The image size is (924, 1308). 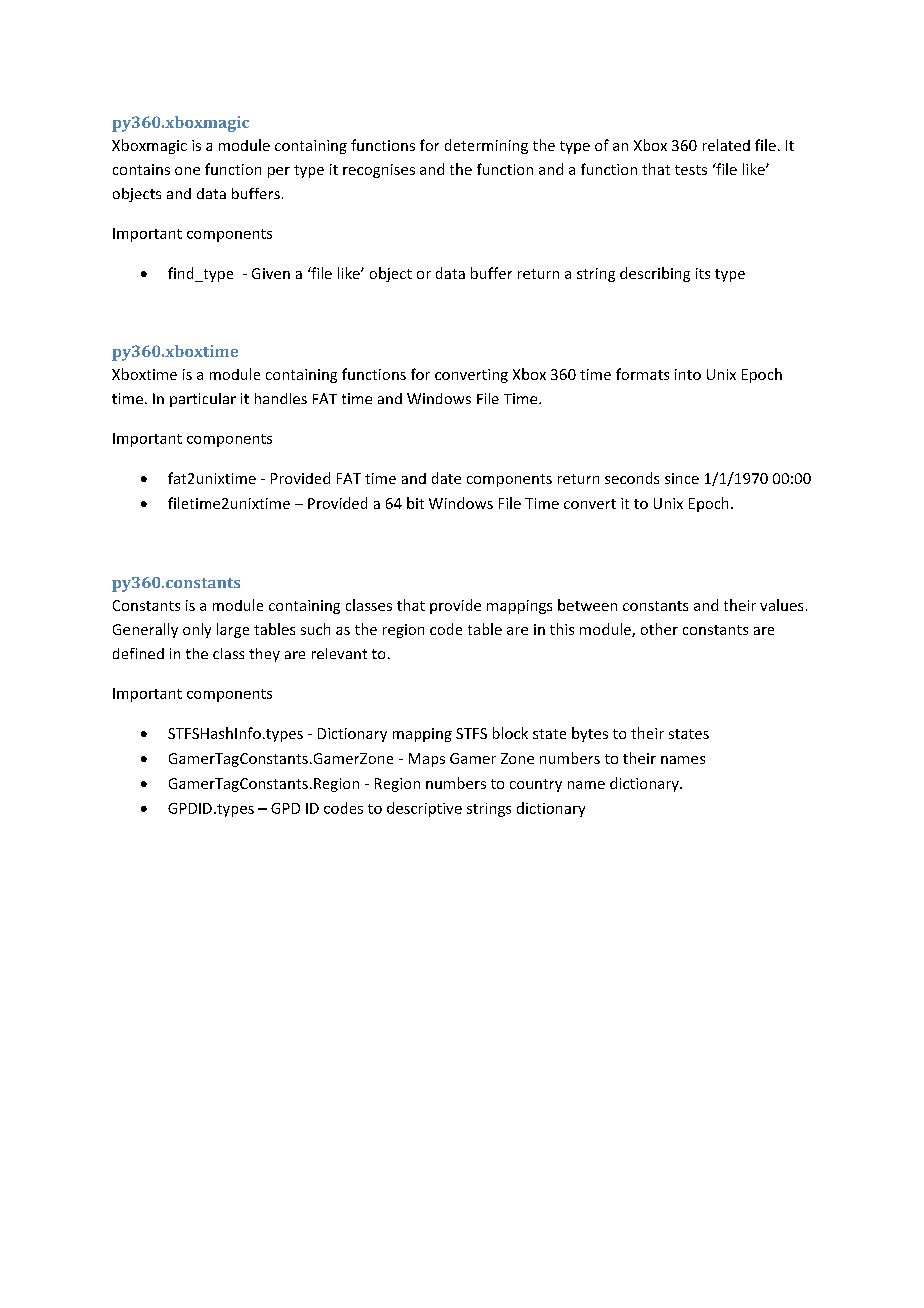 What do you see at coordinates (691, 170) in the screenshot?
I see `tests` at bounding box center [691, 170].
